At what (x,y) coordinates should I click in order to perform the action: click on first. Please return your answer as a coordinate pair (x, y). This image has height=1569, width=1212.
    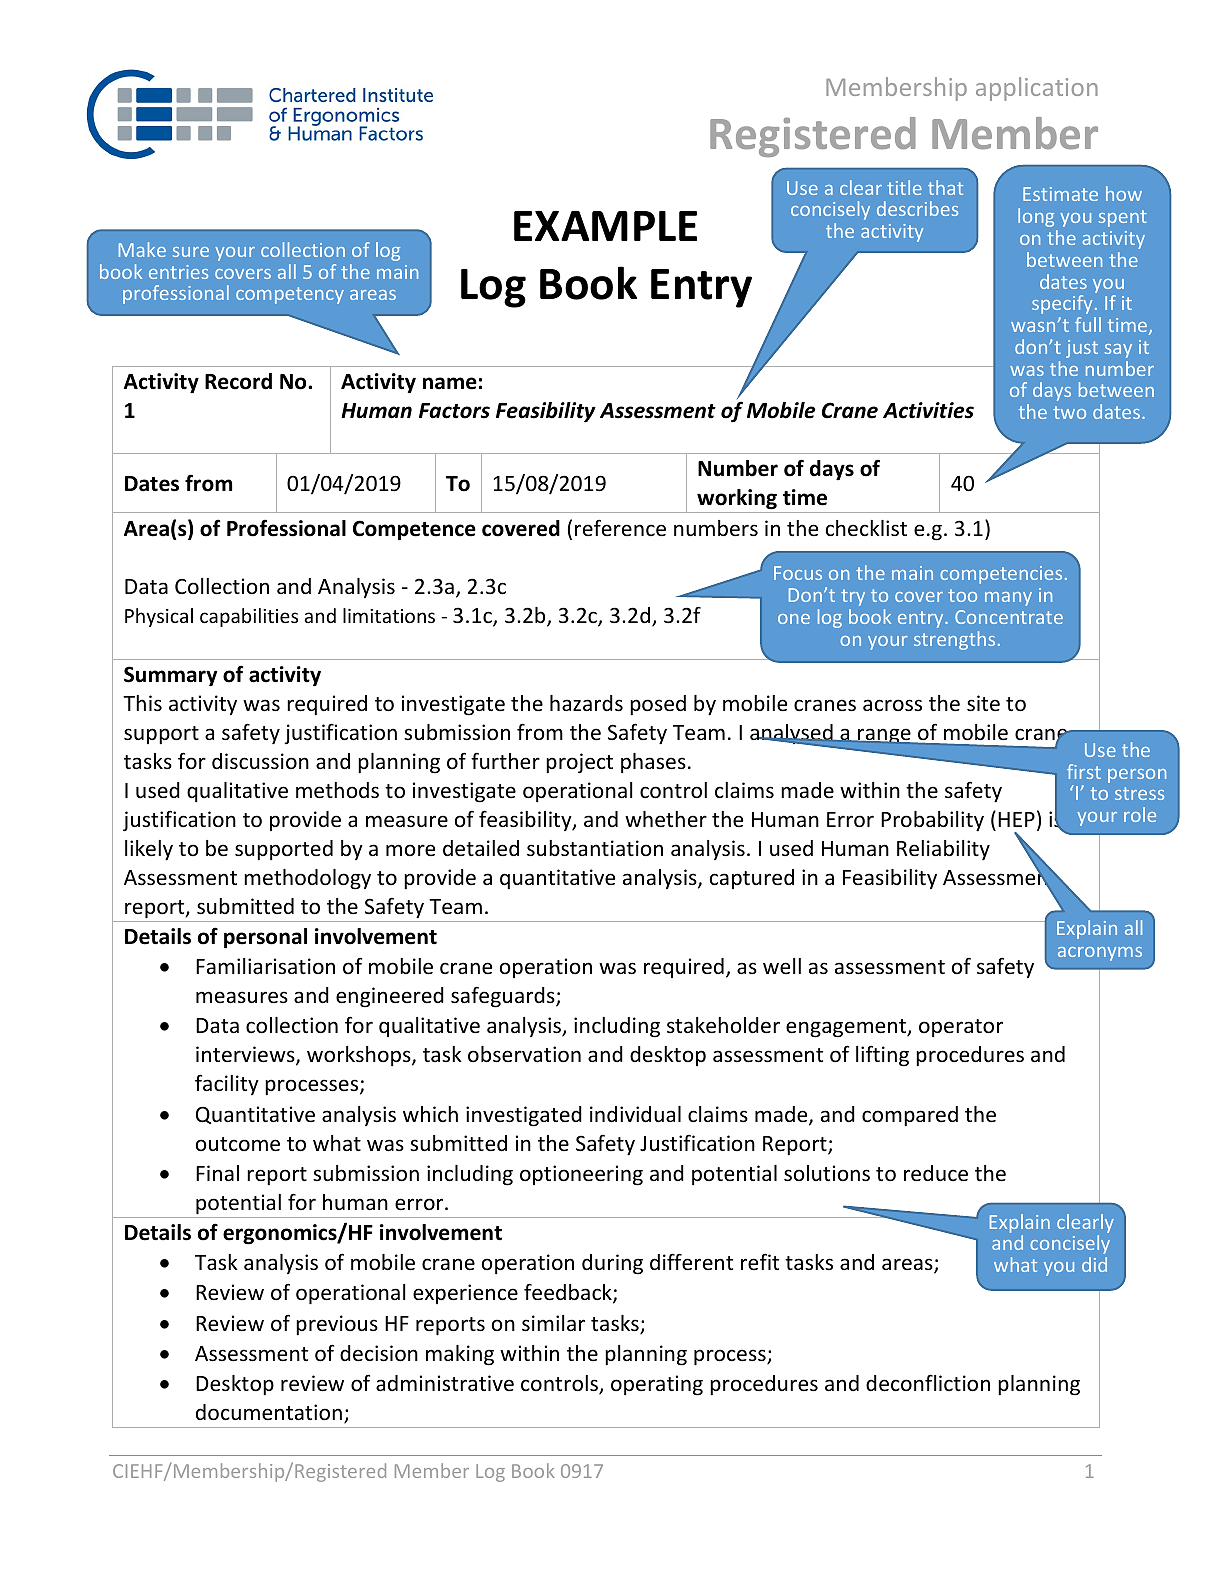
    Looking at the image, I should click on (1084, 771).
